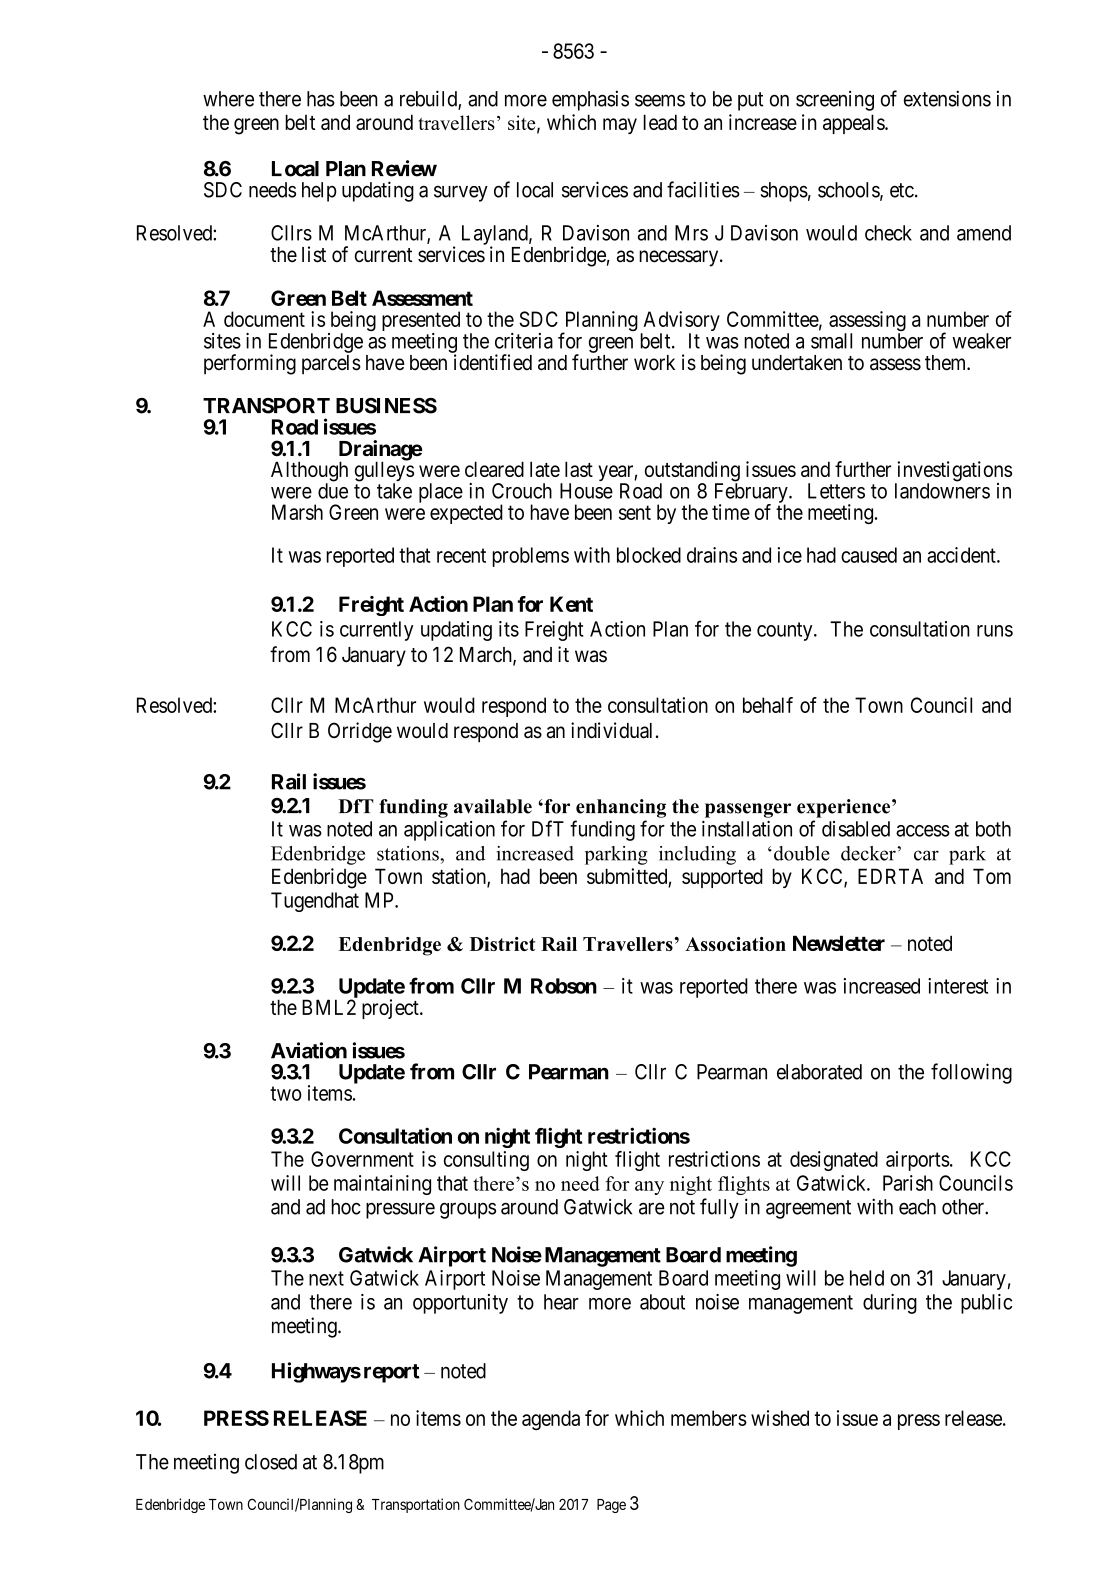 Image resolution: width=1118 pixels, height=1582 pixels. Describe the element at coordinates (271, 1462) in the page. I see `closed` at that location.
